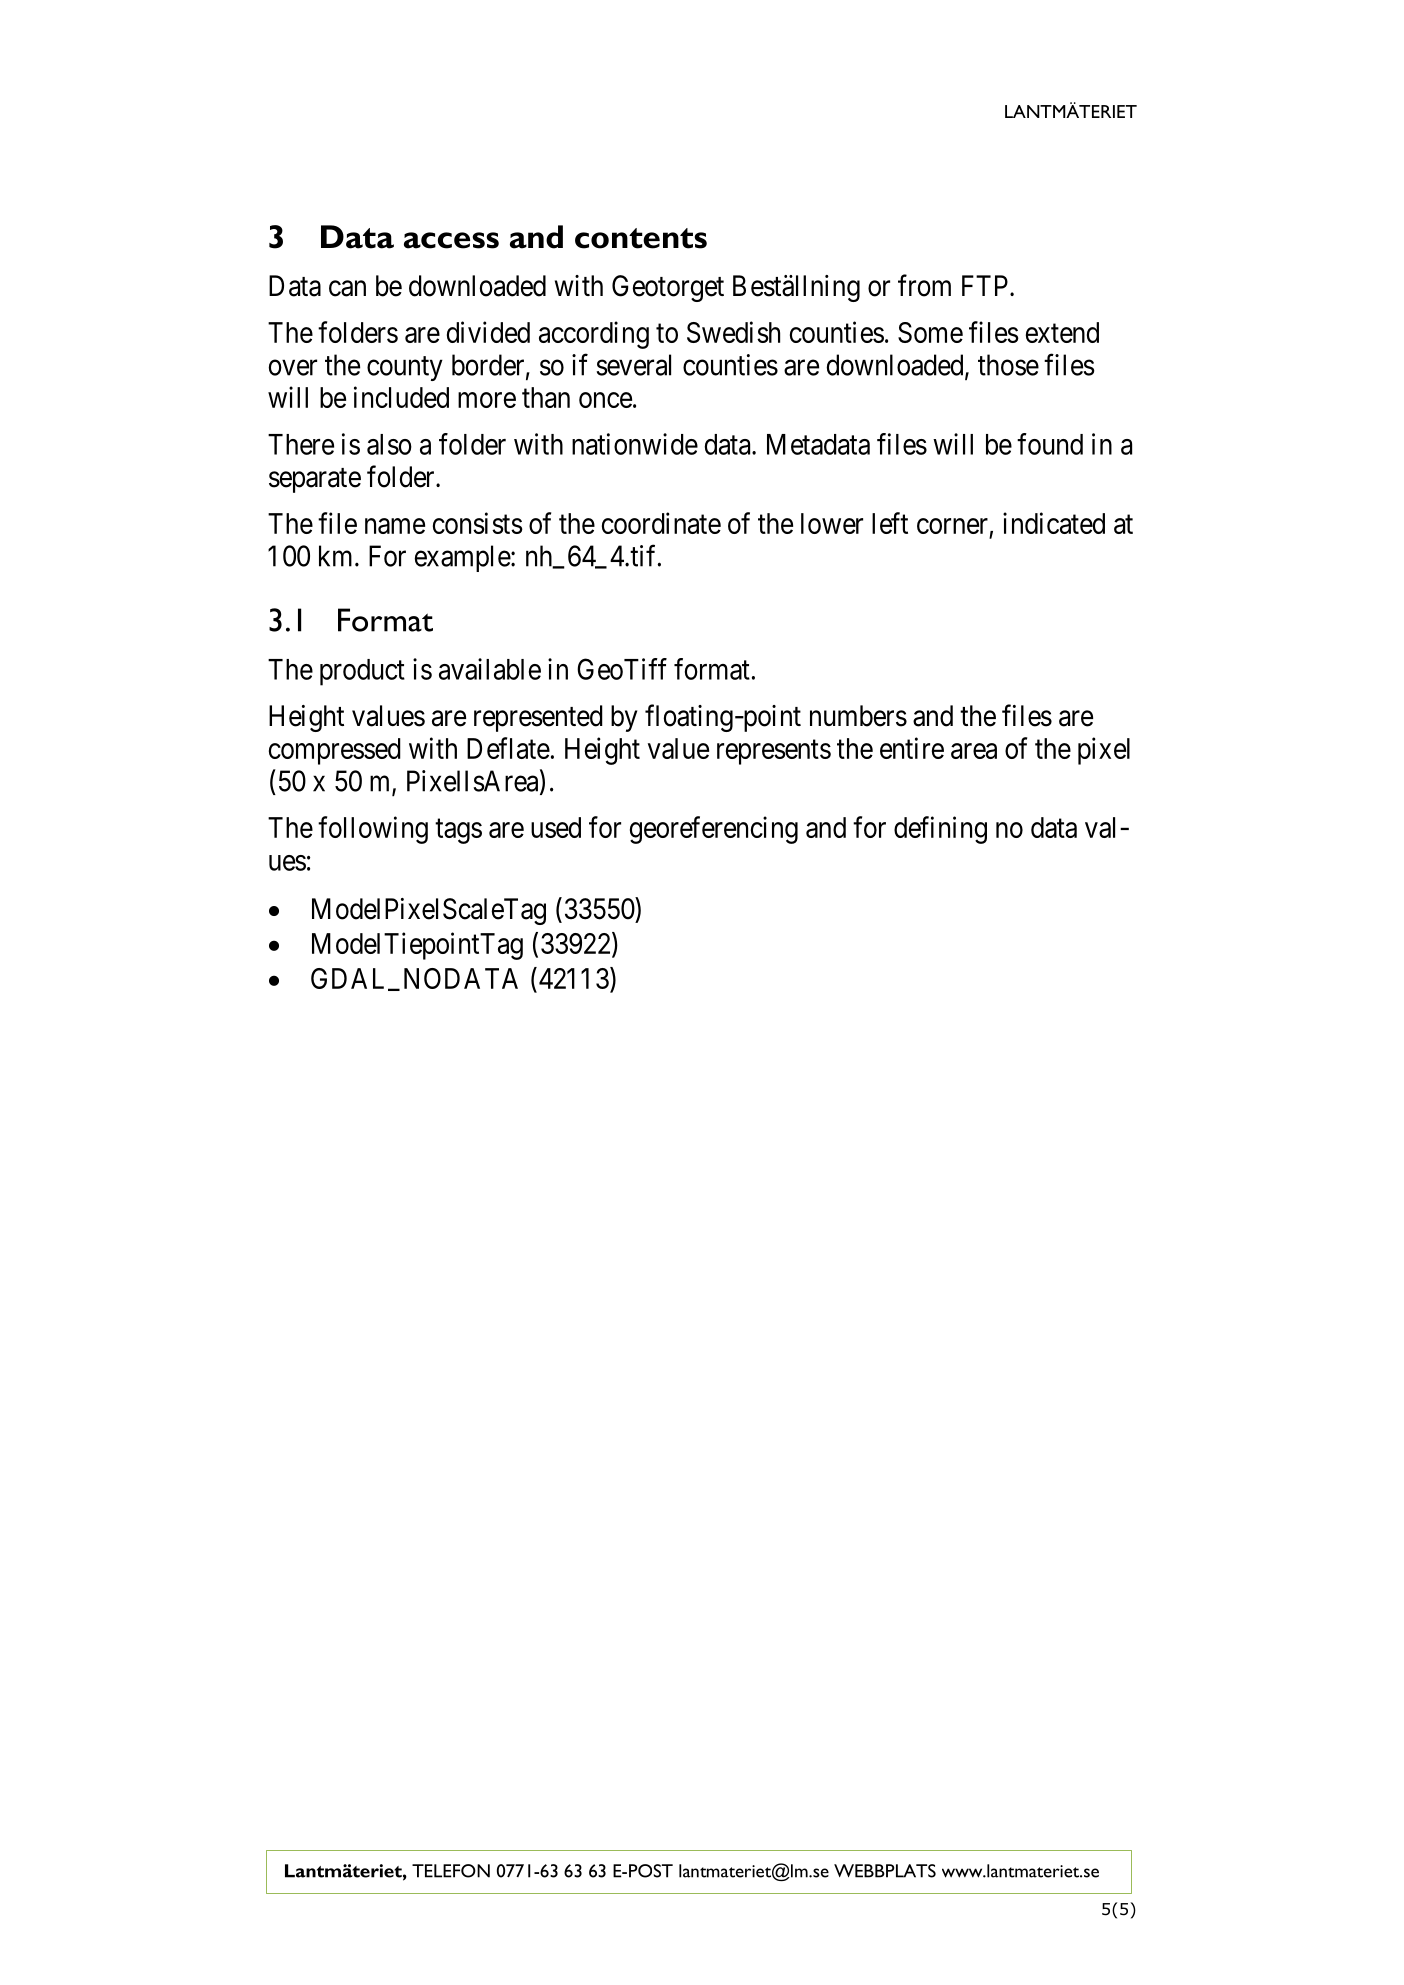  Describe the element at coordinates (373, 830) in the page. I see `following` at that location.
